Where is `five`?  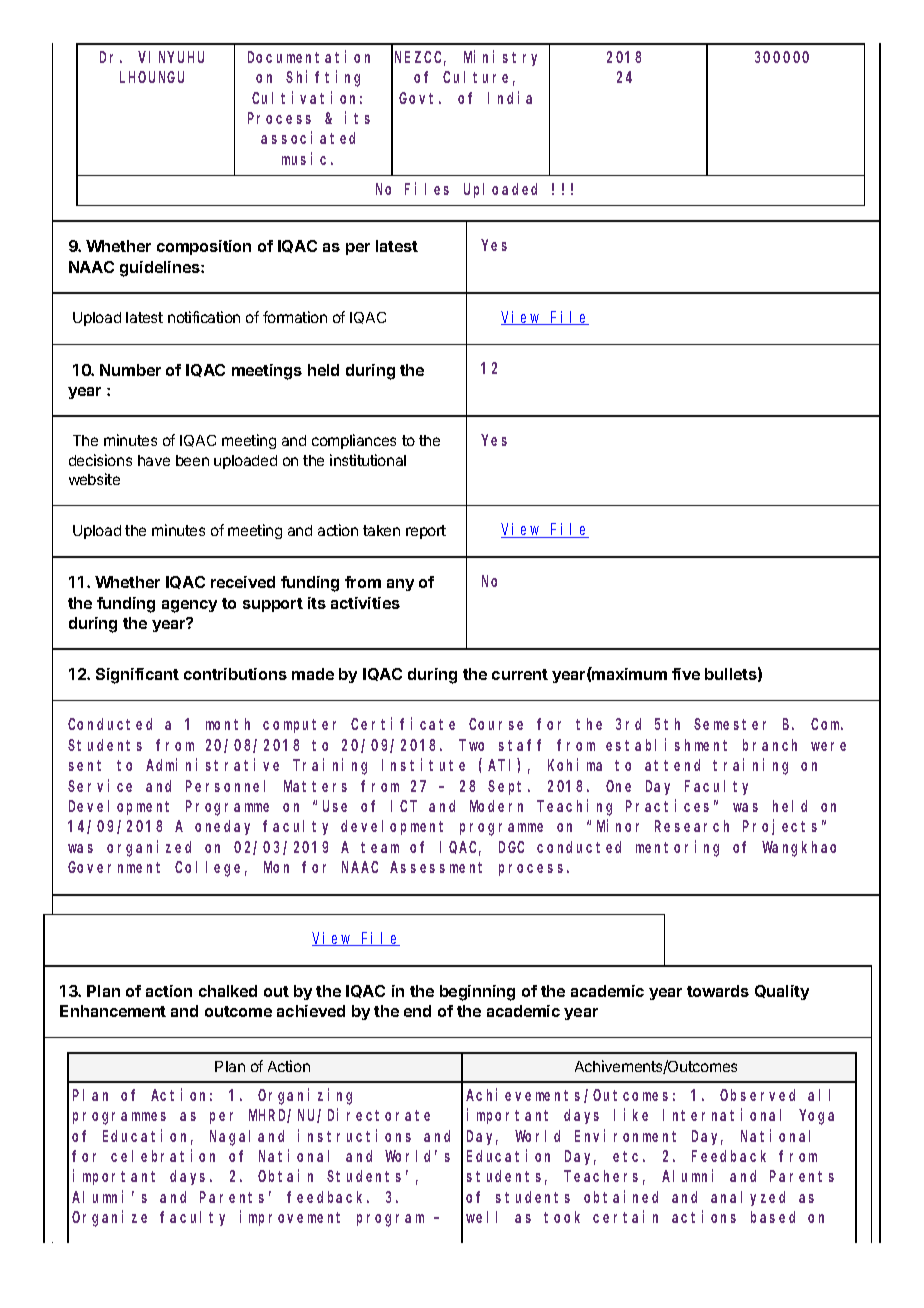 five is located at coordinates (686, 674).
